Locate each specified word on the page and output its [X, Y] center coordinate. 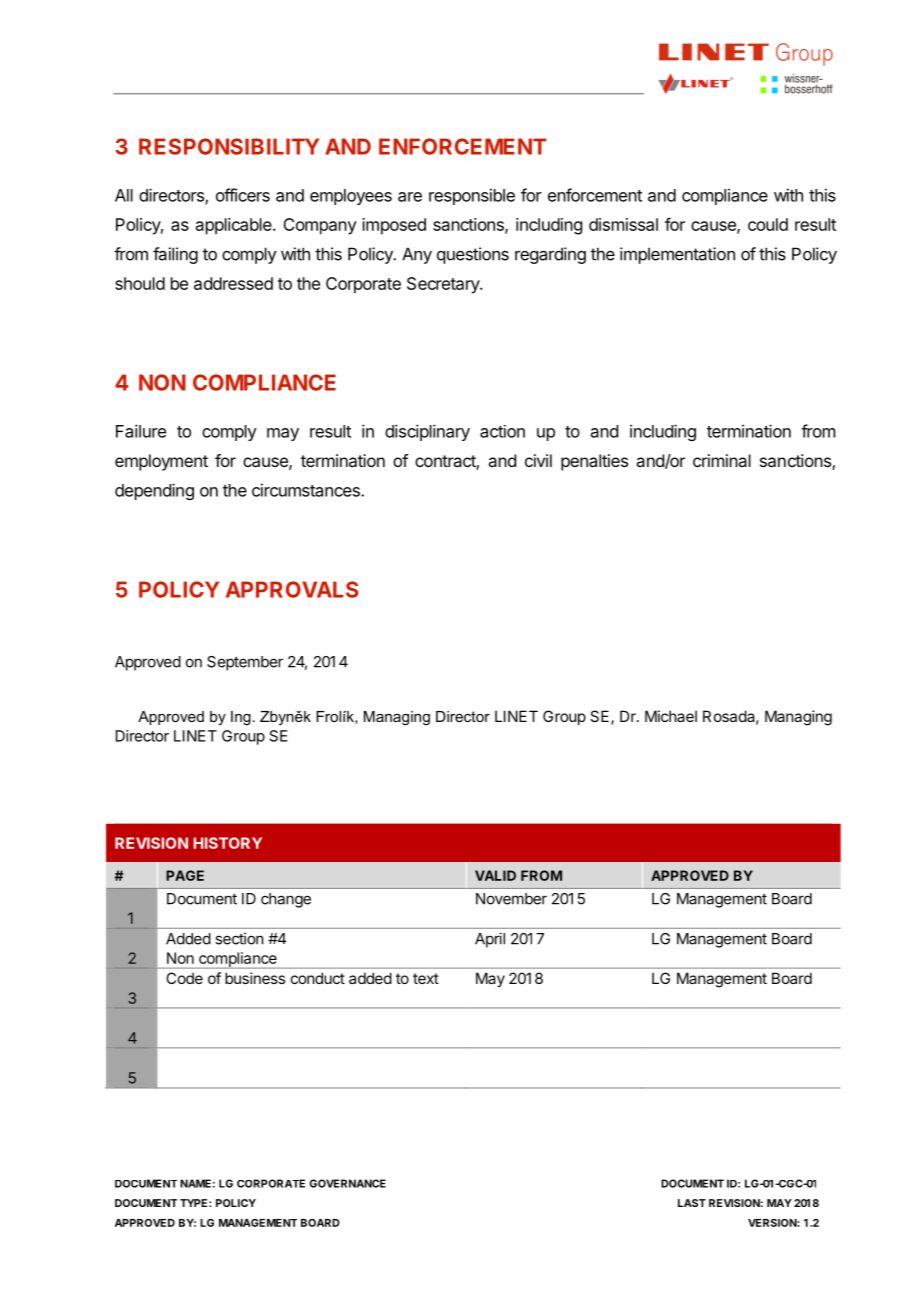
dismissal [623, 224]
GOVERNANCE [347, 1183]
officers [243, 195]
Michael [671, 716]
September [245, 663]
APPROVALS [292, 589]
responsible [472, 196]
